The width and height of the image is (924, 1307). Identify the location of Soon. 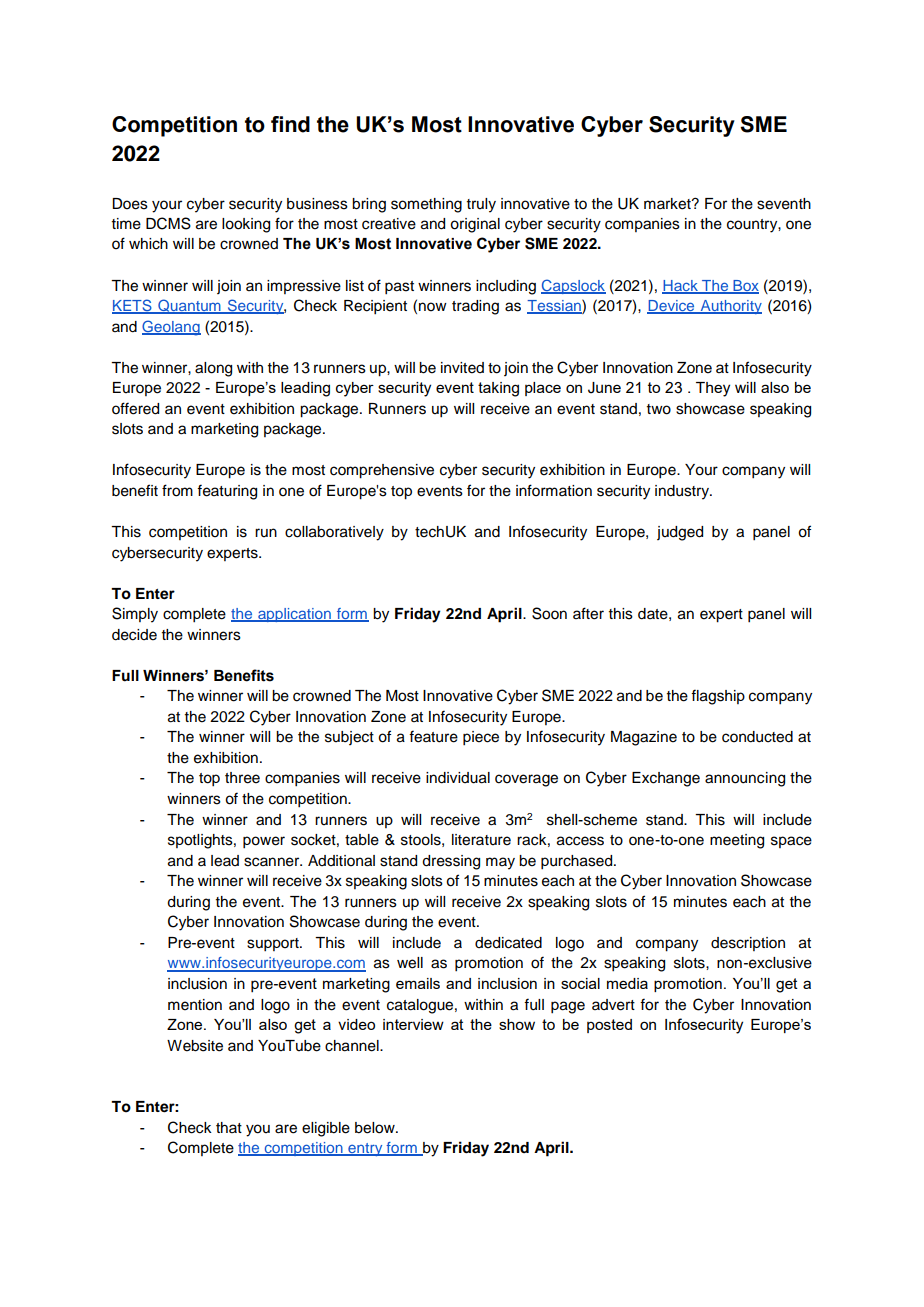
(549, 613).
